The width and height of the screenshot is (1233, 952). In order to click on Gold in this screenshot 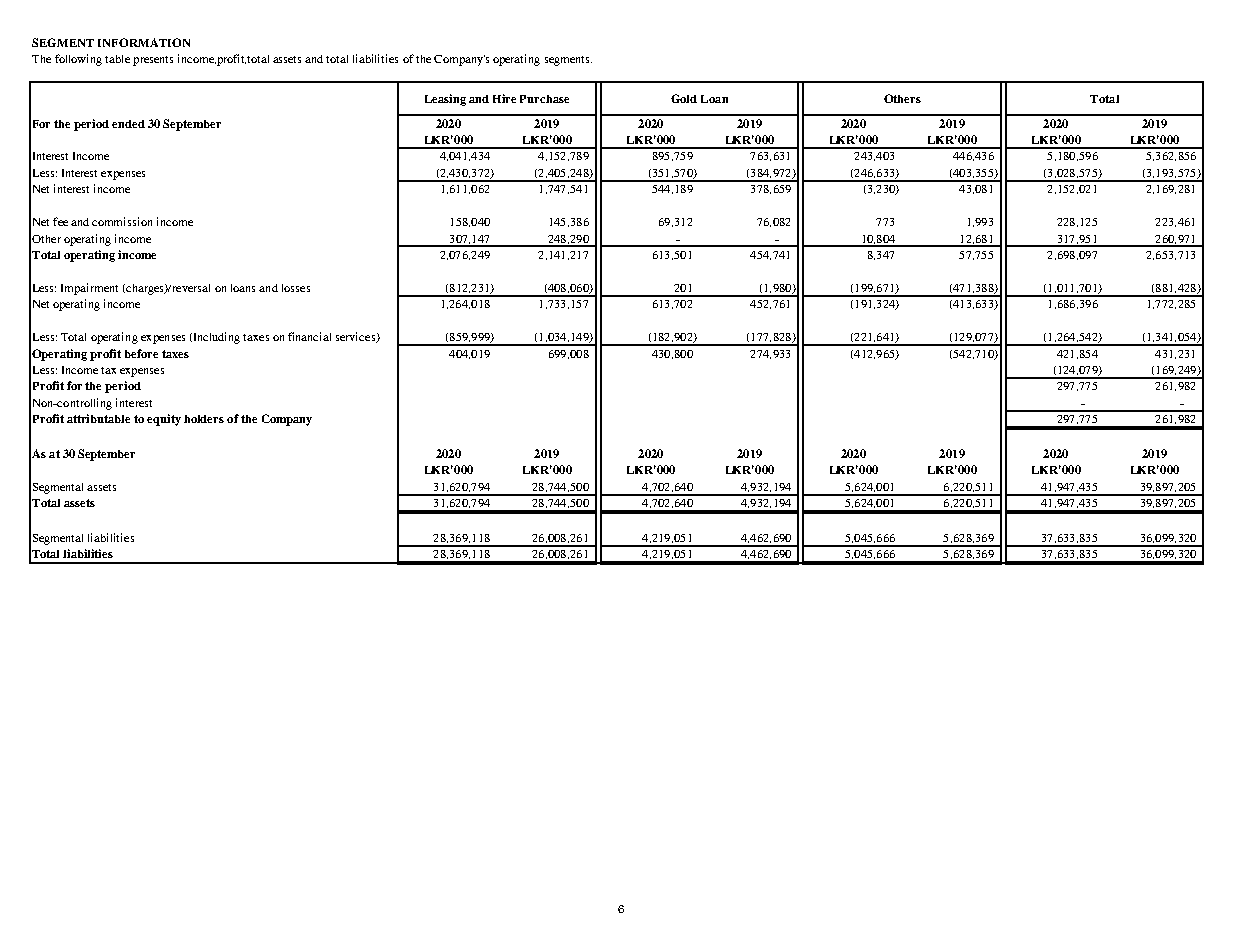, I will do `click(684, 98)`.
